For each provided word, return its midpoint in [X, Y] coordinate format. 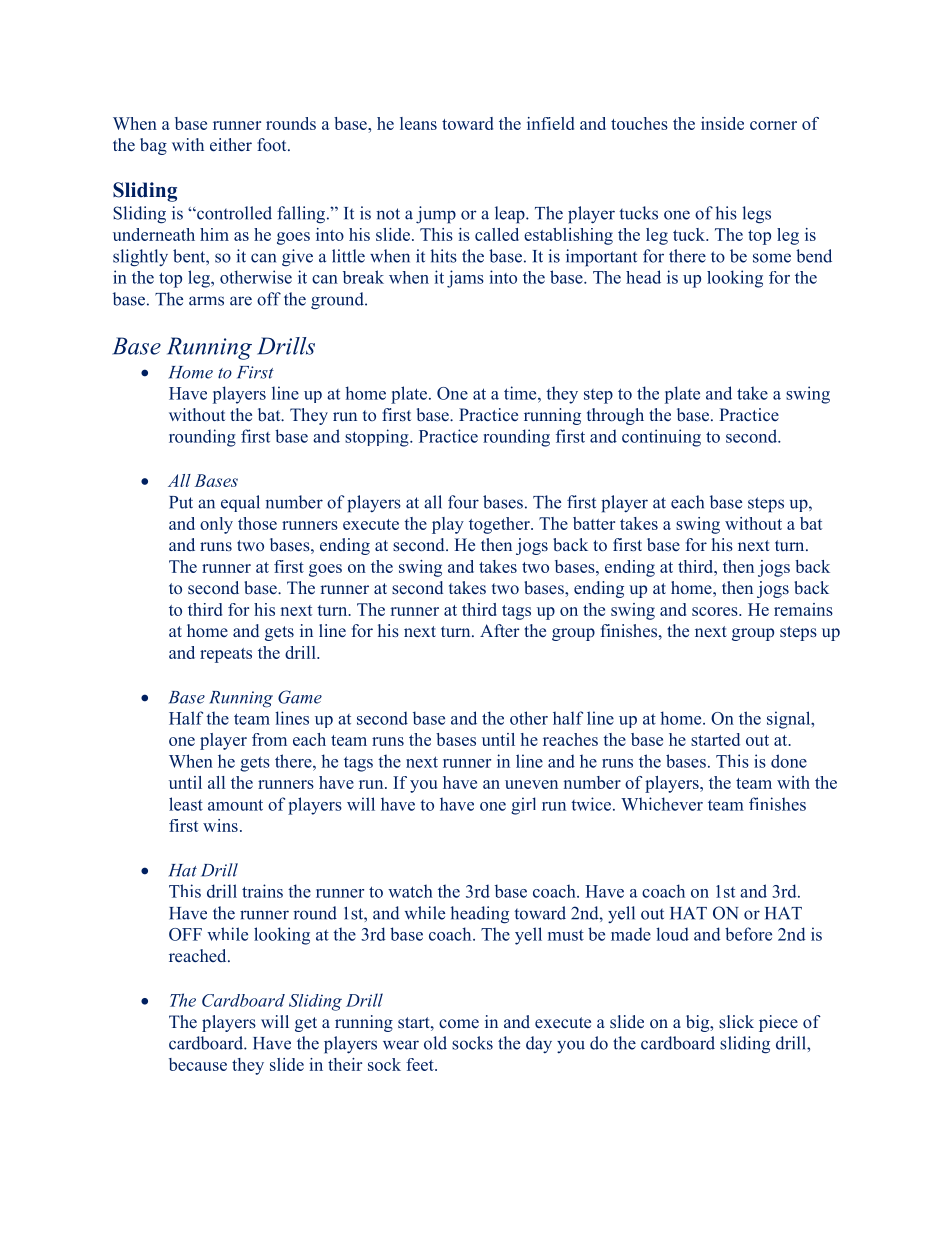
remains [803, 609]
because [198, 1064]
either [231, 145]
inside [722, 123]
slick [736, 1021]
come [459, 1023]
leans [418, 123]
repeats [226, 655]
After [500, 630]
